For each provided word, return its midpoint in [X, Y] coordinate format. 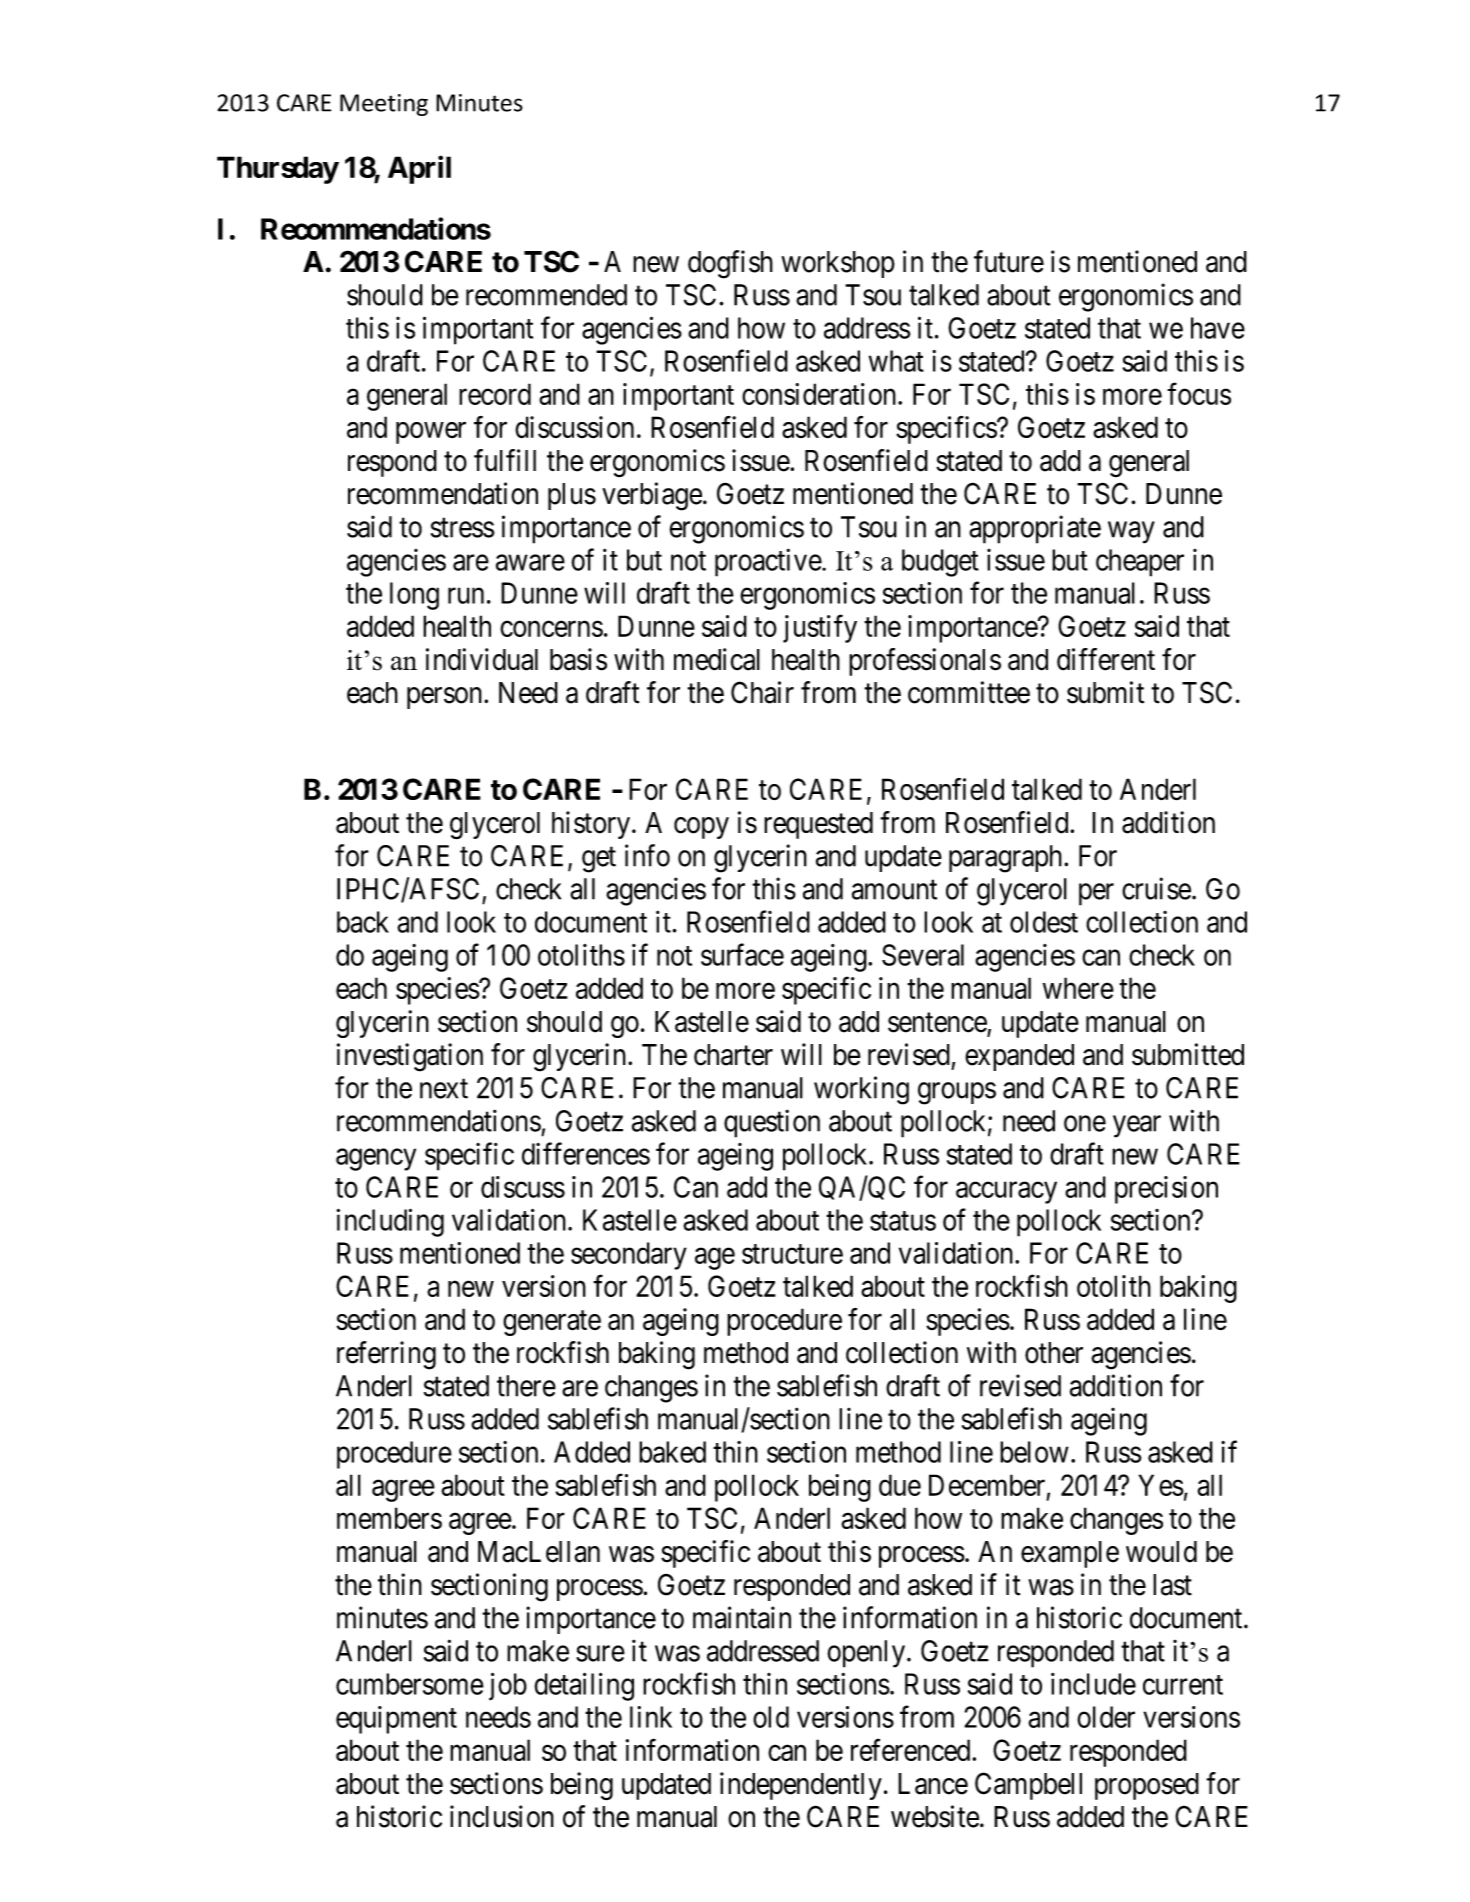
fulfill [505, 460]
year [1137, 1127]
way [1131, 532]
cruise [1156, 888]
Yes [1161, 1485]
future [1009, 261]
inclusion [502, 1816]
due [900, 1485]
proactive [768, 562]
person [446, 698]
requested [818, 825]
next [444, 1089]
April [419, 169]
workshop [838, 264]
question [772, 1123]
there [526, 1386]
